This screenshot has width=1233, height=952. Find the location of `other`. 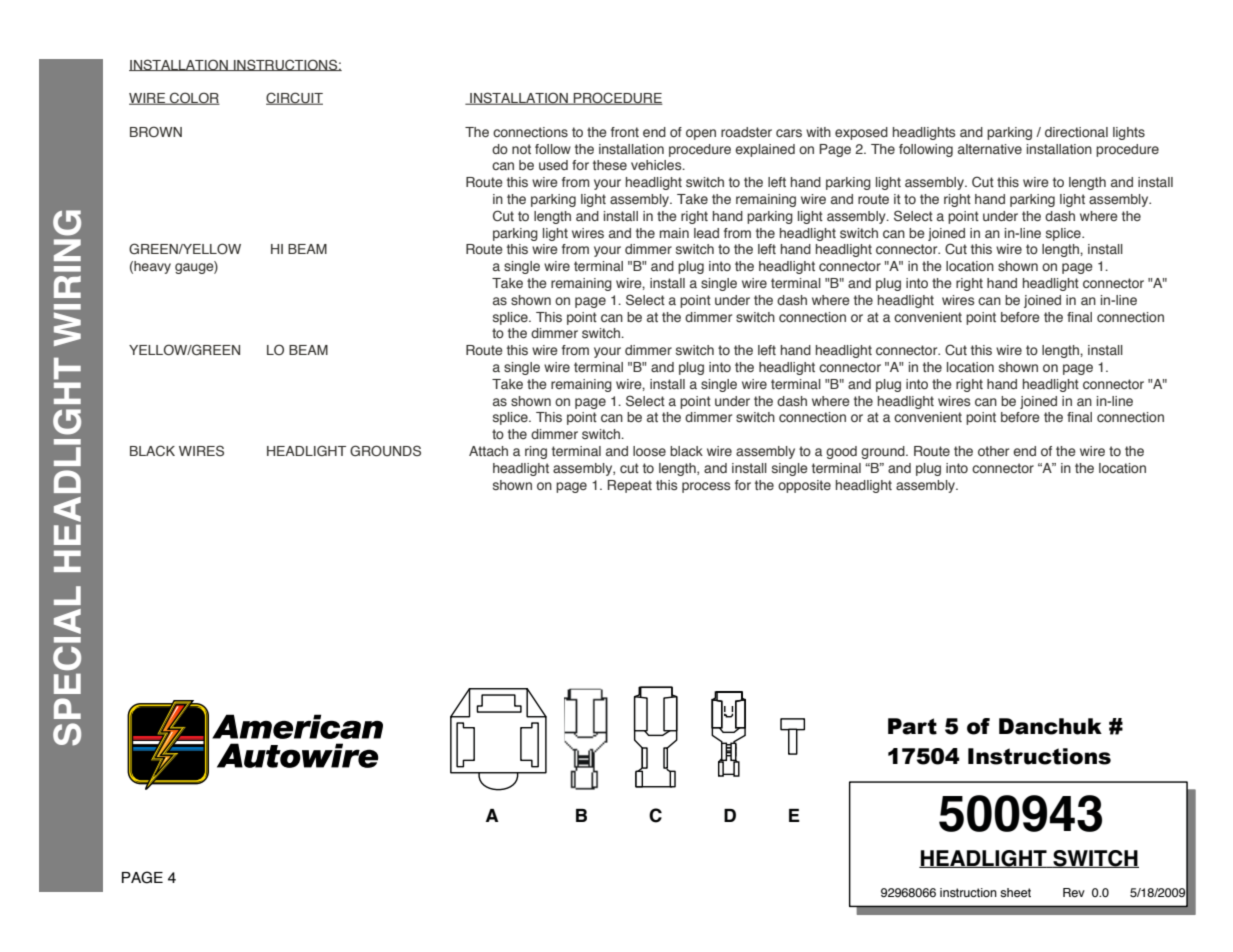

other is located at coordinates (993, 451).
